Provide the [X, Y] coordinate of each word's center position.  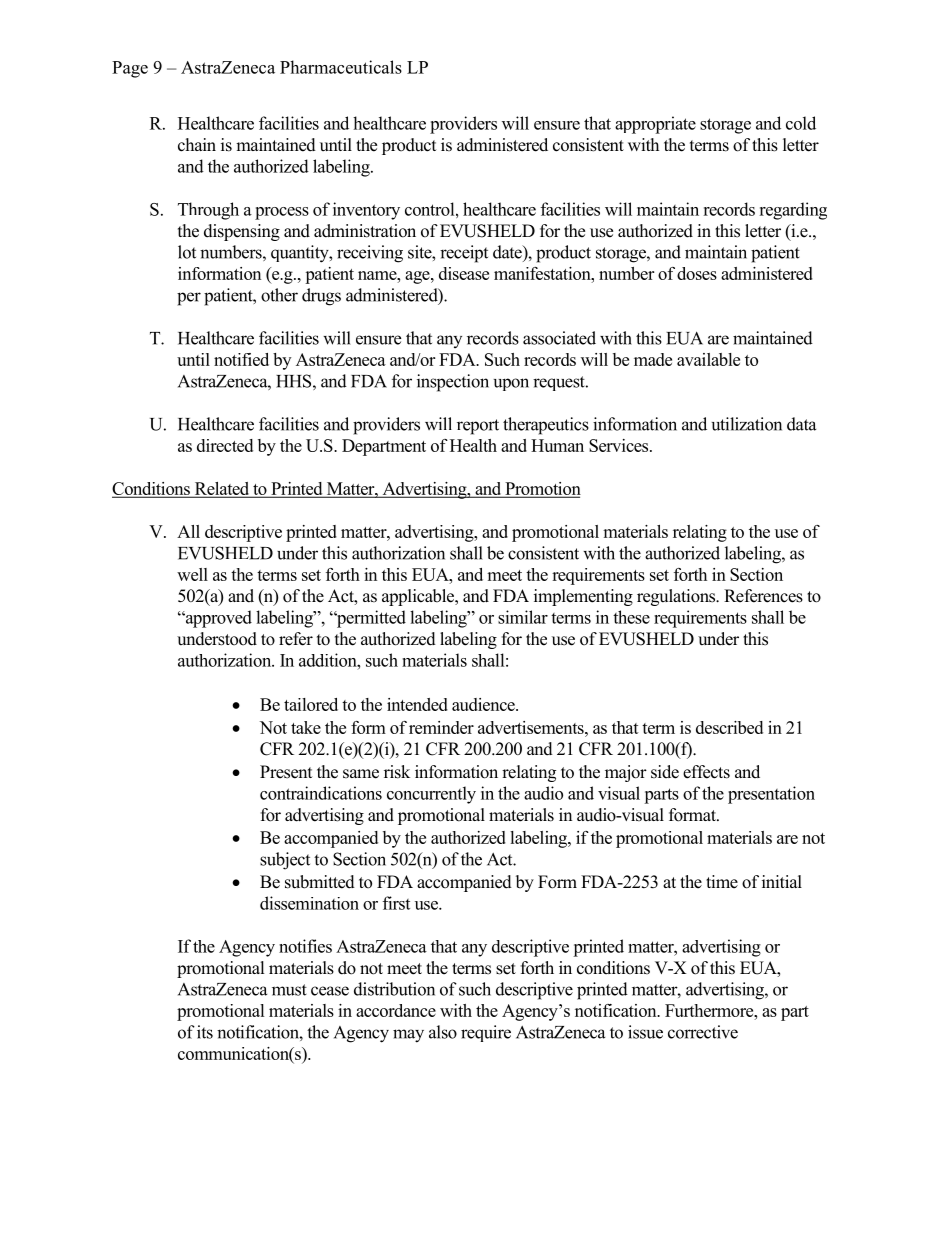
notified [241, 359]
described [729, 727]
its [205, 1032]
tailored [311, 704]
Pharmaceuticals [341, 67]
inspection [453, 383]
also [443, 1032]
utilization [747, 424]
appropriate [655, 125]
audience [484, 704]
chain [197, 145]
